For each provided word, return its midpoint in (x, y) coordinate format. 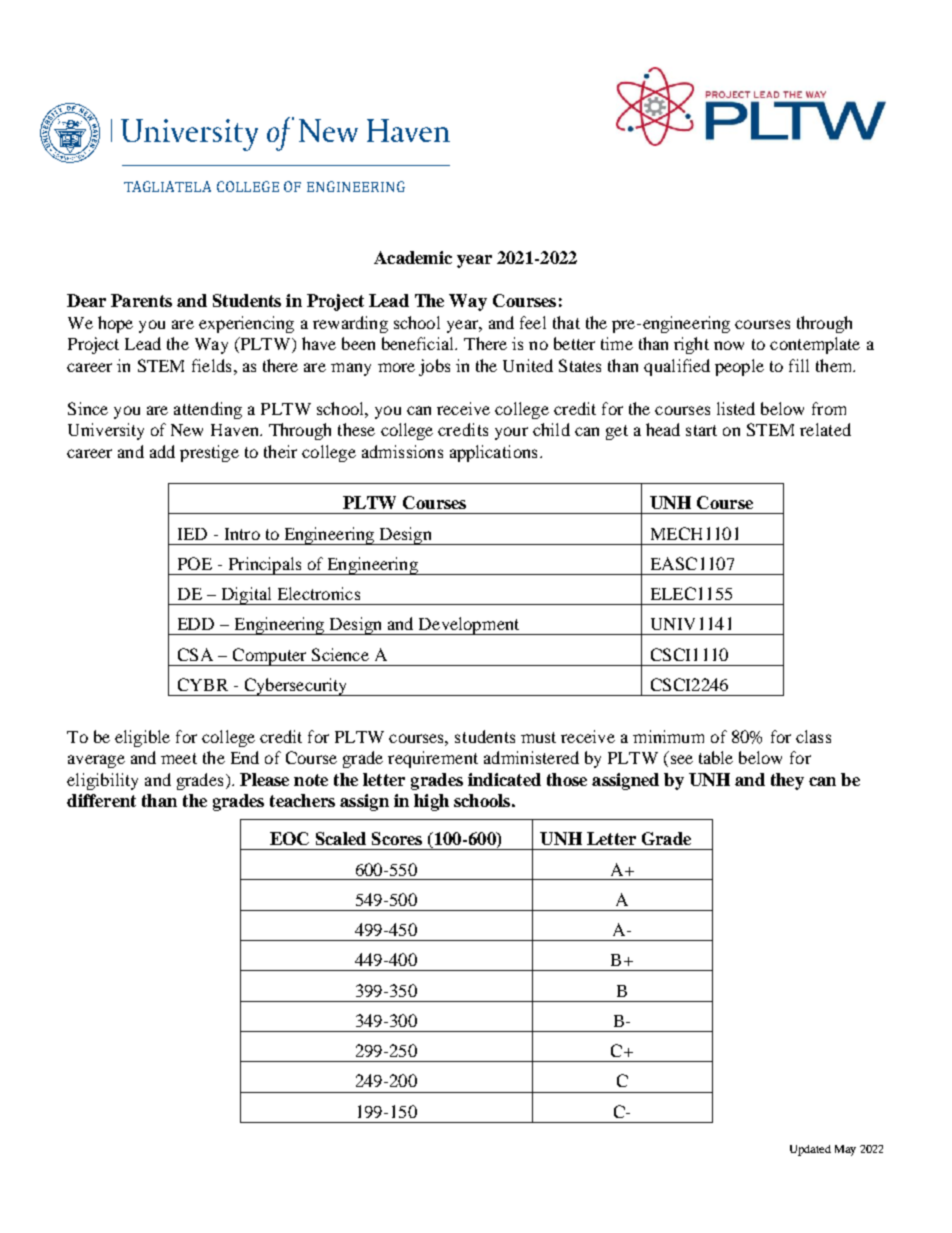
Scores (397, 838)
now (729, 345)
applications (493, 453)
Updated (810, 1150)
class (813, 736)
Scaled (341, 838)
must (538, 737)
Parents (141, 300)
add (162, 451)
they (787, 781)
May (845, 1150)
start (701, 430)
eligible (142, 738)
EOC (289, 838)
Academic (413, 257)
